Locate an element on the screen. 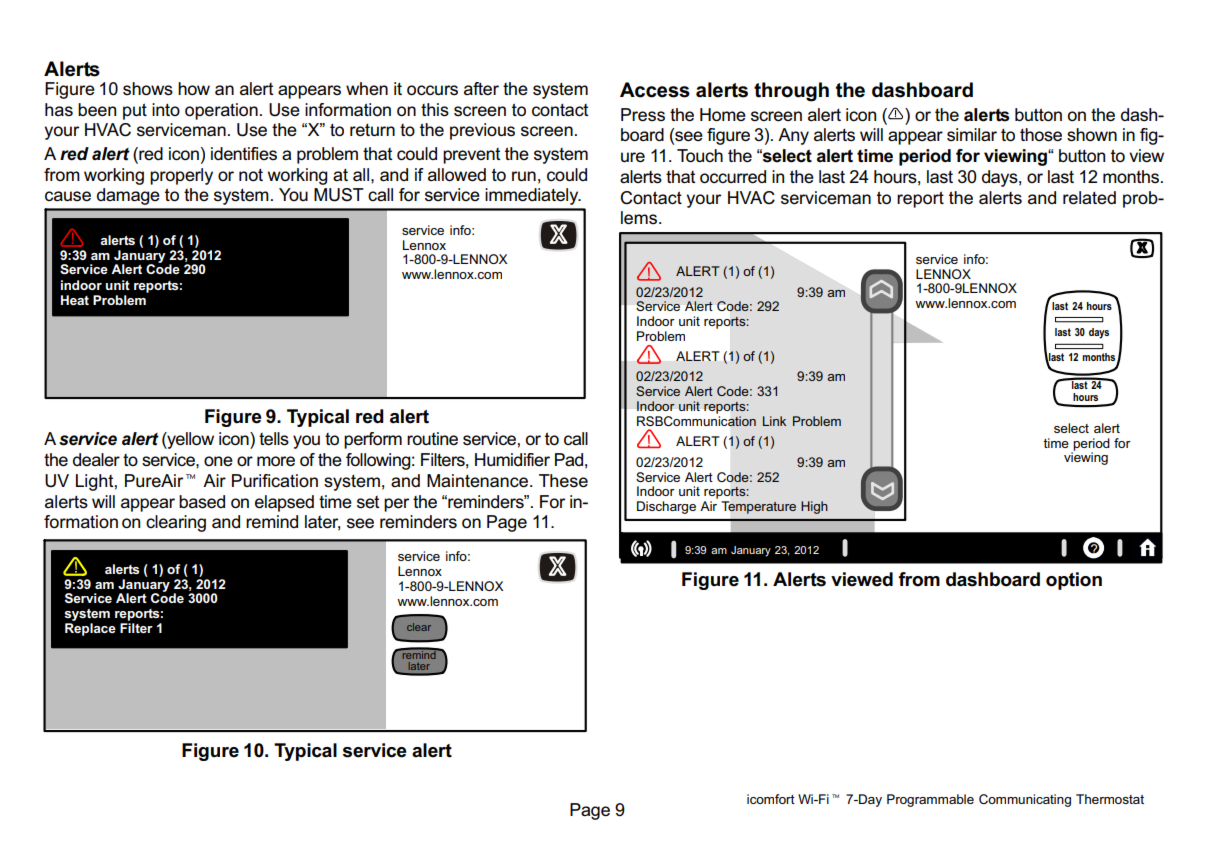 The height and width of the screenshot is (846, 1208). one is located at coordinates (218, 461).
